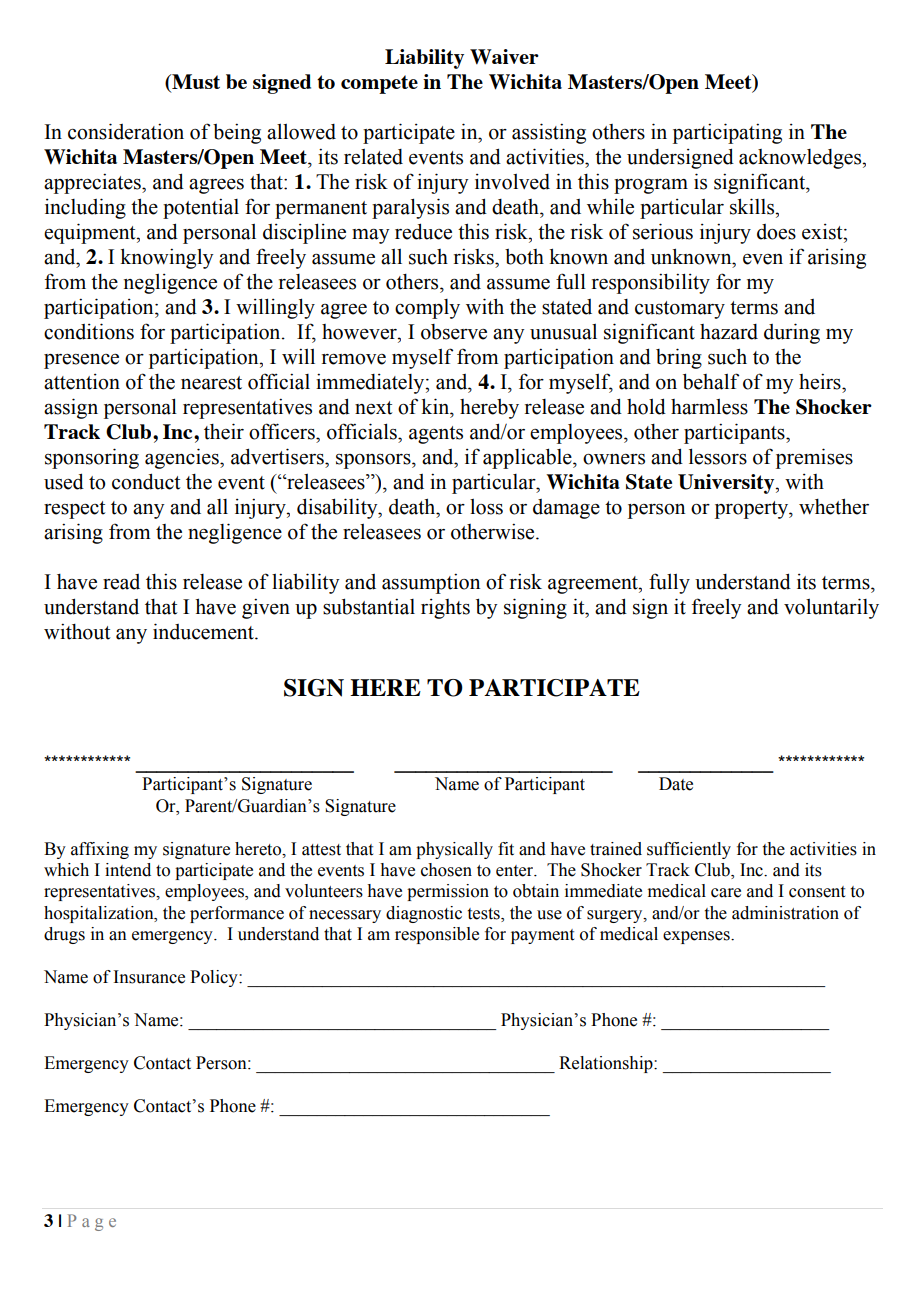 This screenshot has height=1308, width=924. What do you see at coordinates (183, 458) in the screenshot?
I see `agencies` at bounding box center [183, 458].
